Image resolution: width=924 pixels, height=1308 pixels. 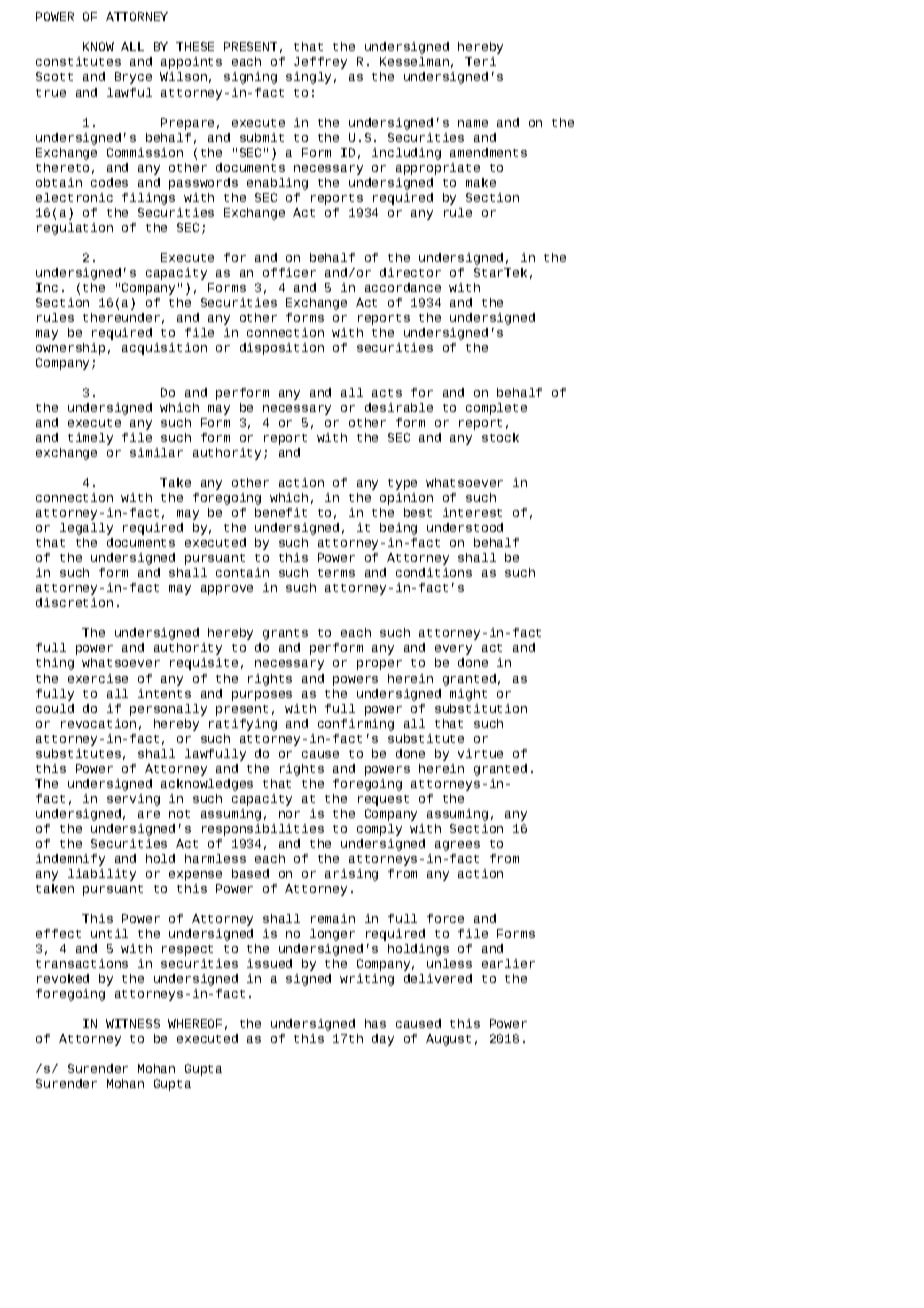 What do you see at coordinates (269, 963) in the page?
I see `issued` at bounding box center [269, 963].
